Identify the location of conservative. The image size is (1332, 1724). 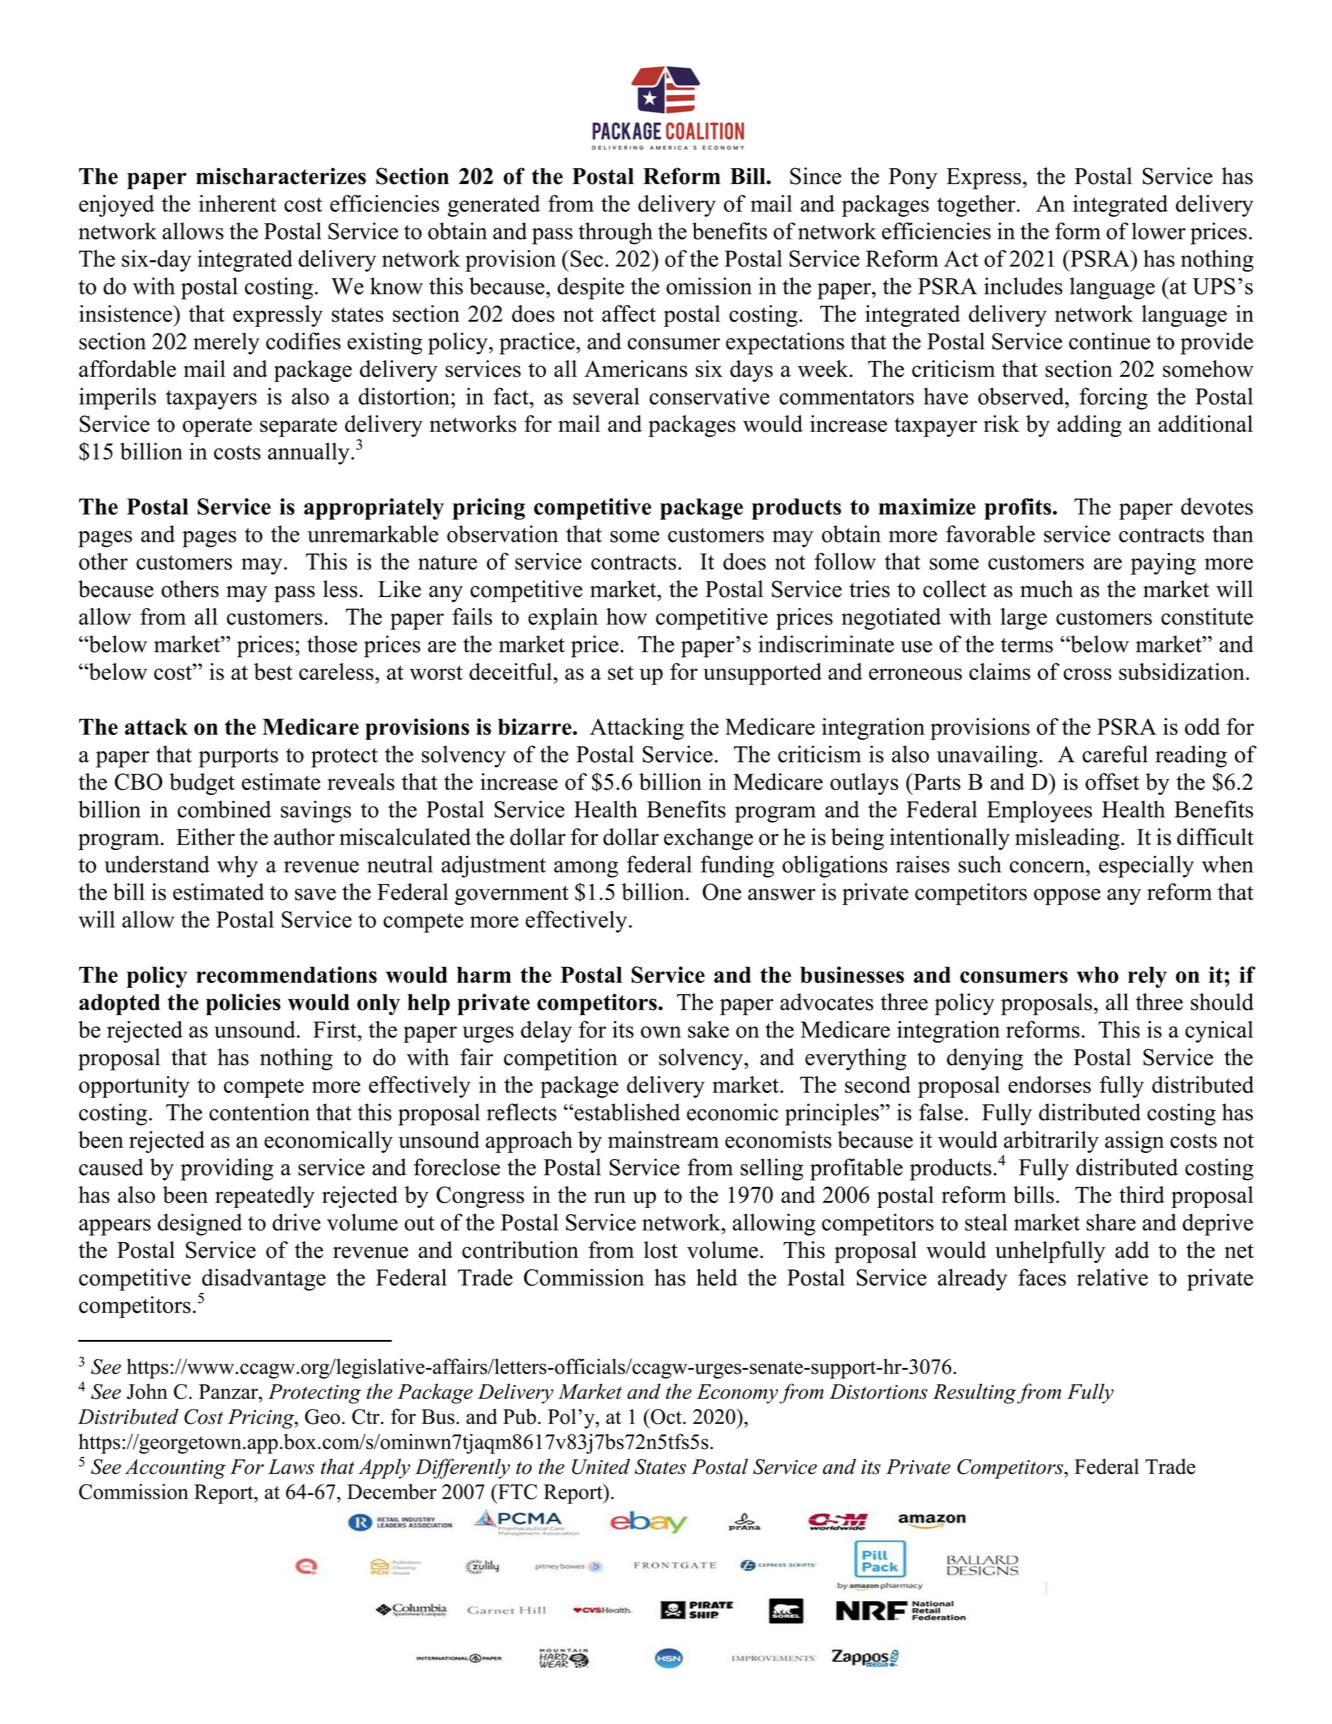
(709, 396).
